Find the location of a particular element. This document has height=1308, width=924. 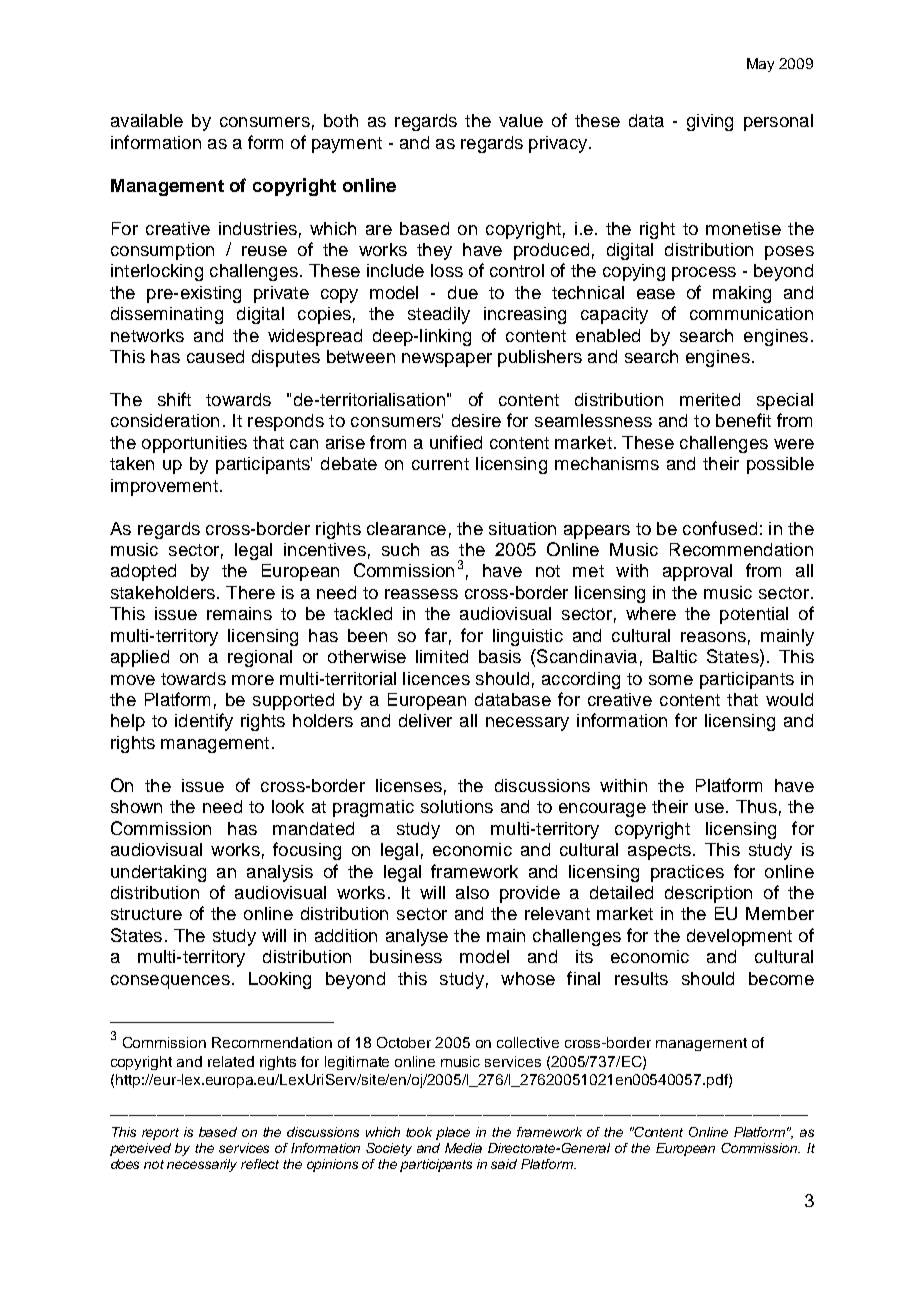

identify is located at coordinates (204, 722).
